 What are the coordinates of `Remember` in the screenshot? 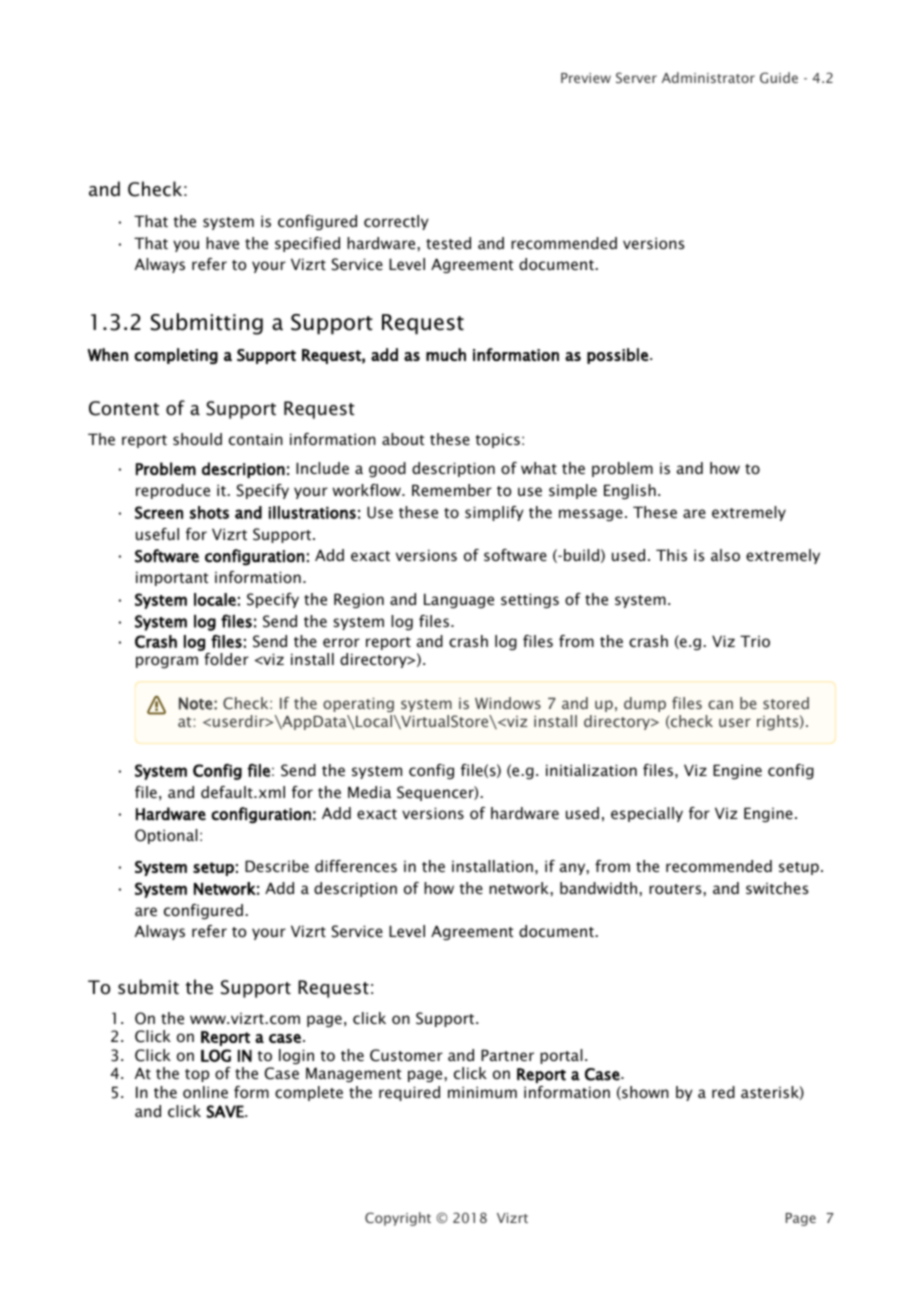 It's located at (452, 490).
